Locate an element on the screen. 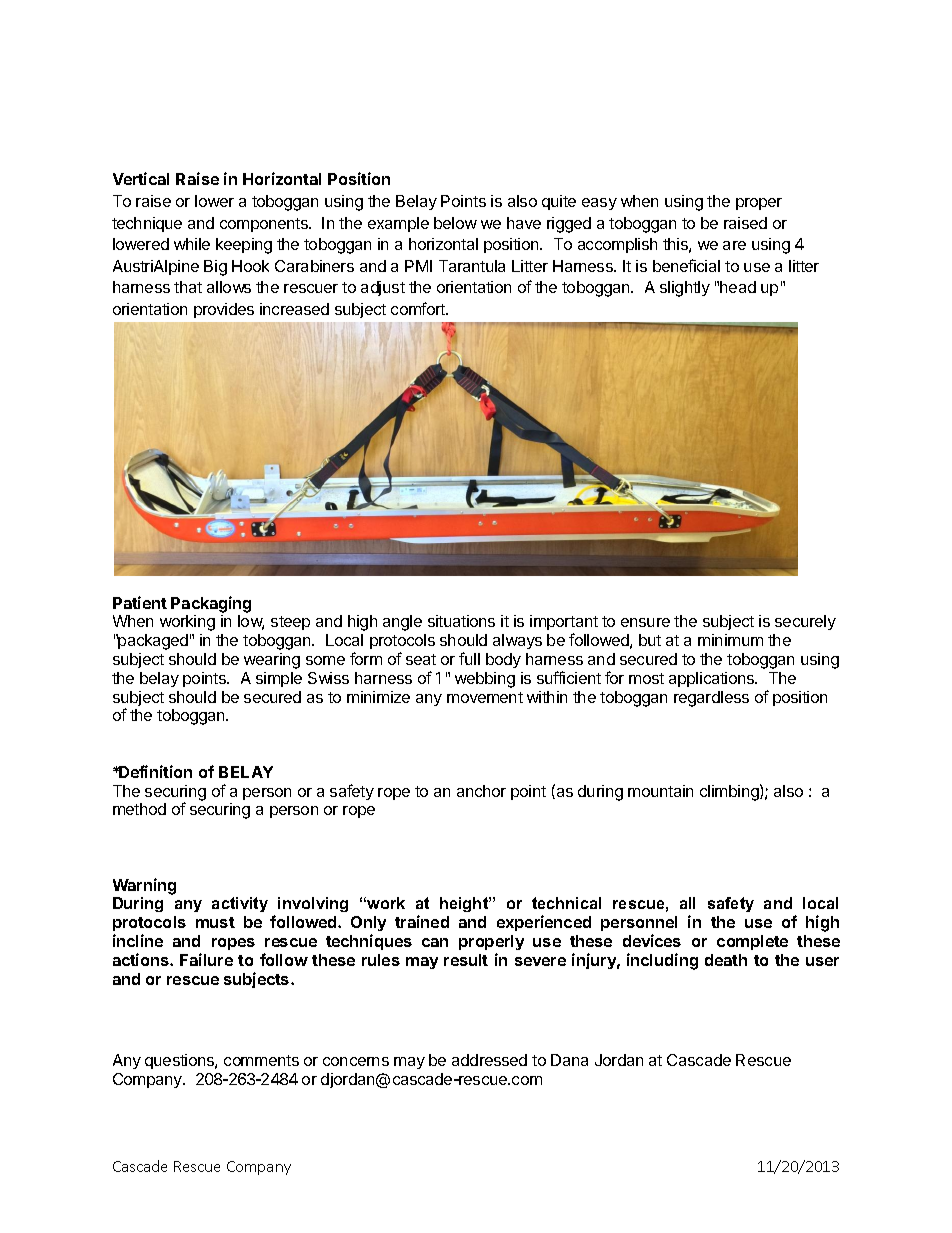 The width and height of the screenshot is (952, 1233). components is located at coordinates (265, 225).
